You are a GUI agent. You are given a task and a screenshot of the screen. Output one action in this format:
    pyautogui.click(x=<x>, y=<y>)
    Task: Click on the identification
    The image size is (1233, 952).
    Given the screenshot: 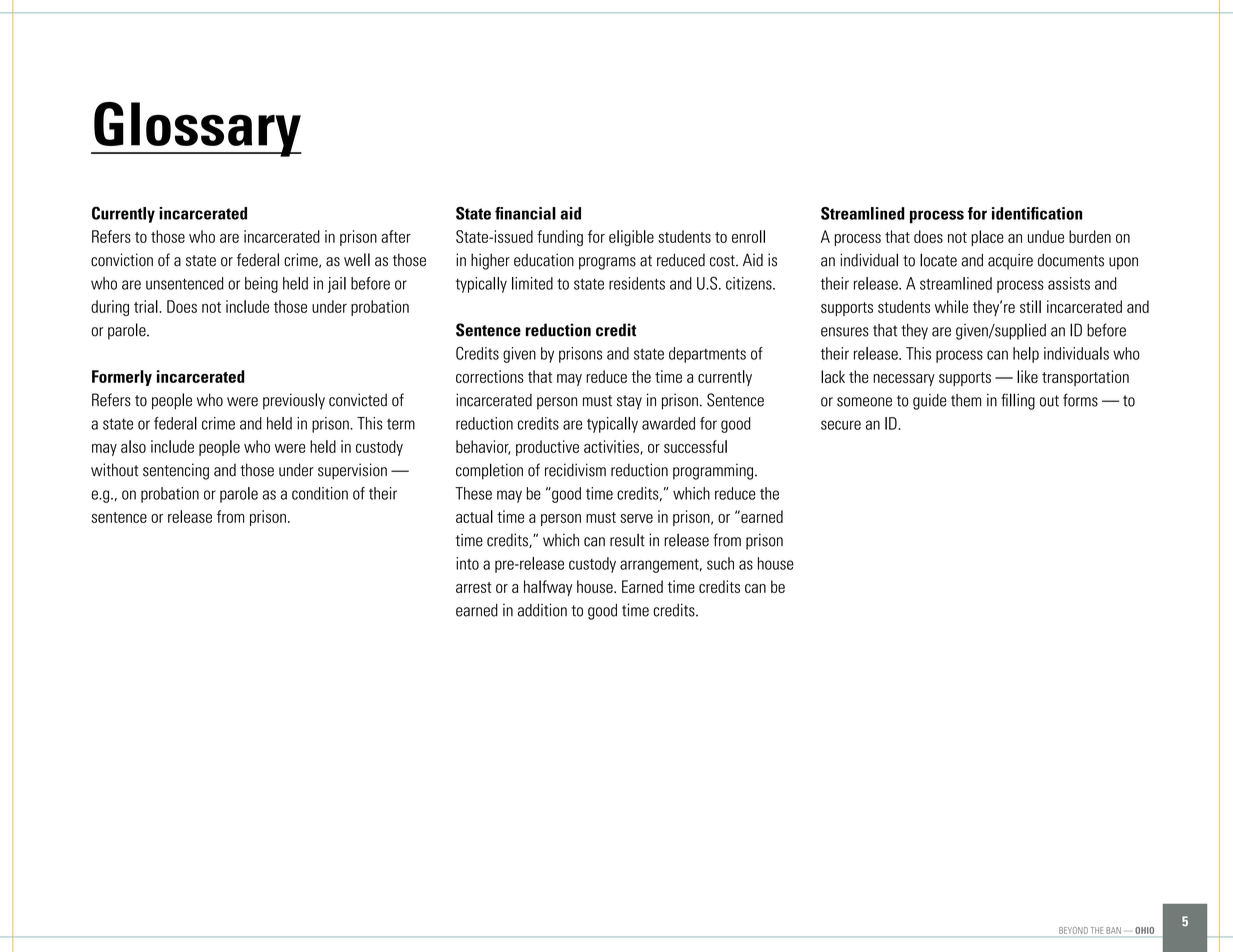 What is the action you would take?
    pyautogui.click(x=1037, y=213)
